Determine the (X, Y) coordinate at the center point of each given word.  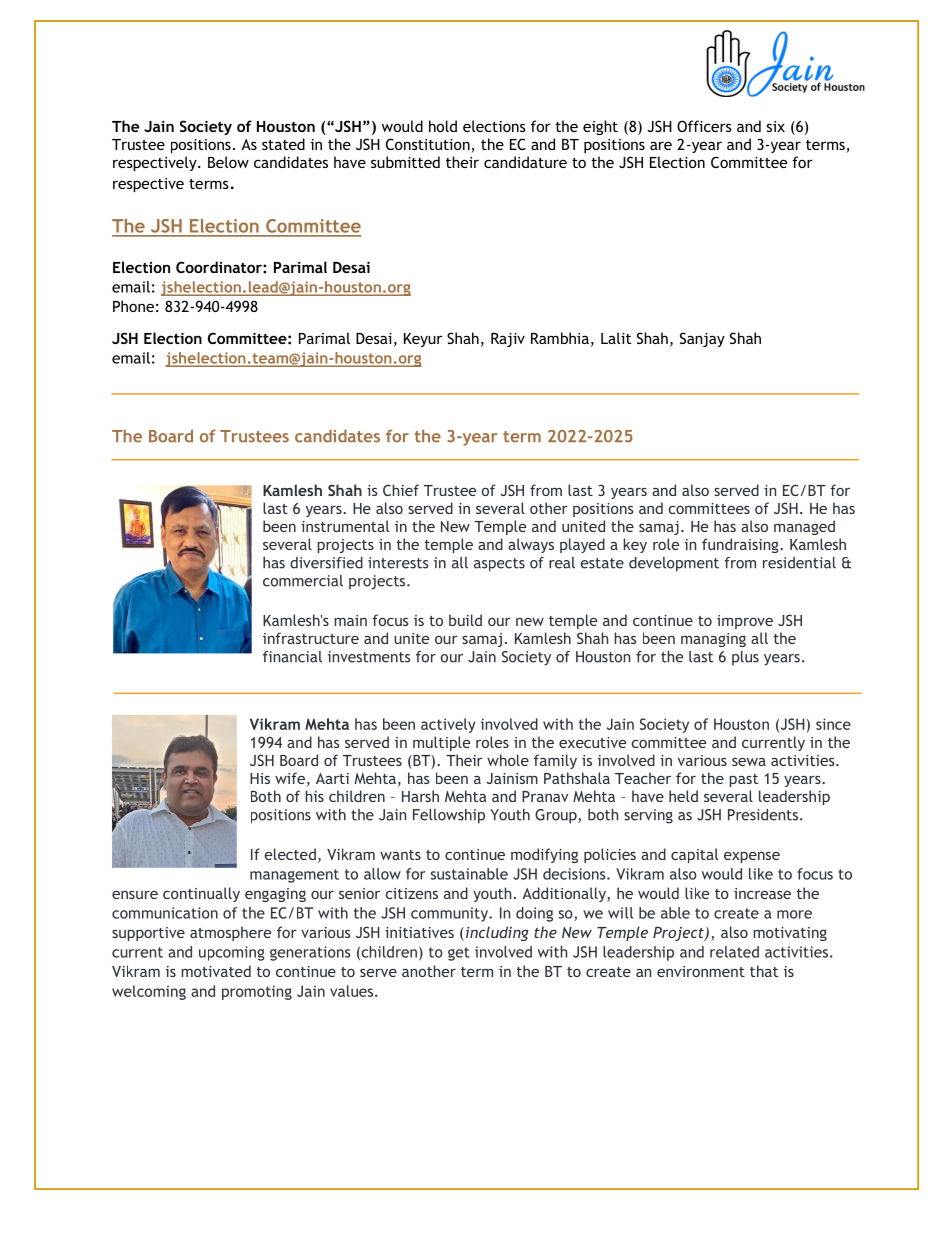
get (459, 954)
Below (228, 162)
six (776, 126)
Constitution (429, 145)
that (764, 971)
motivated (216, 971)
